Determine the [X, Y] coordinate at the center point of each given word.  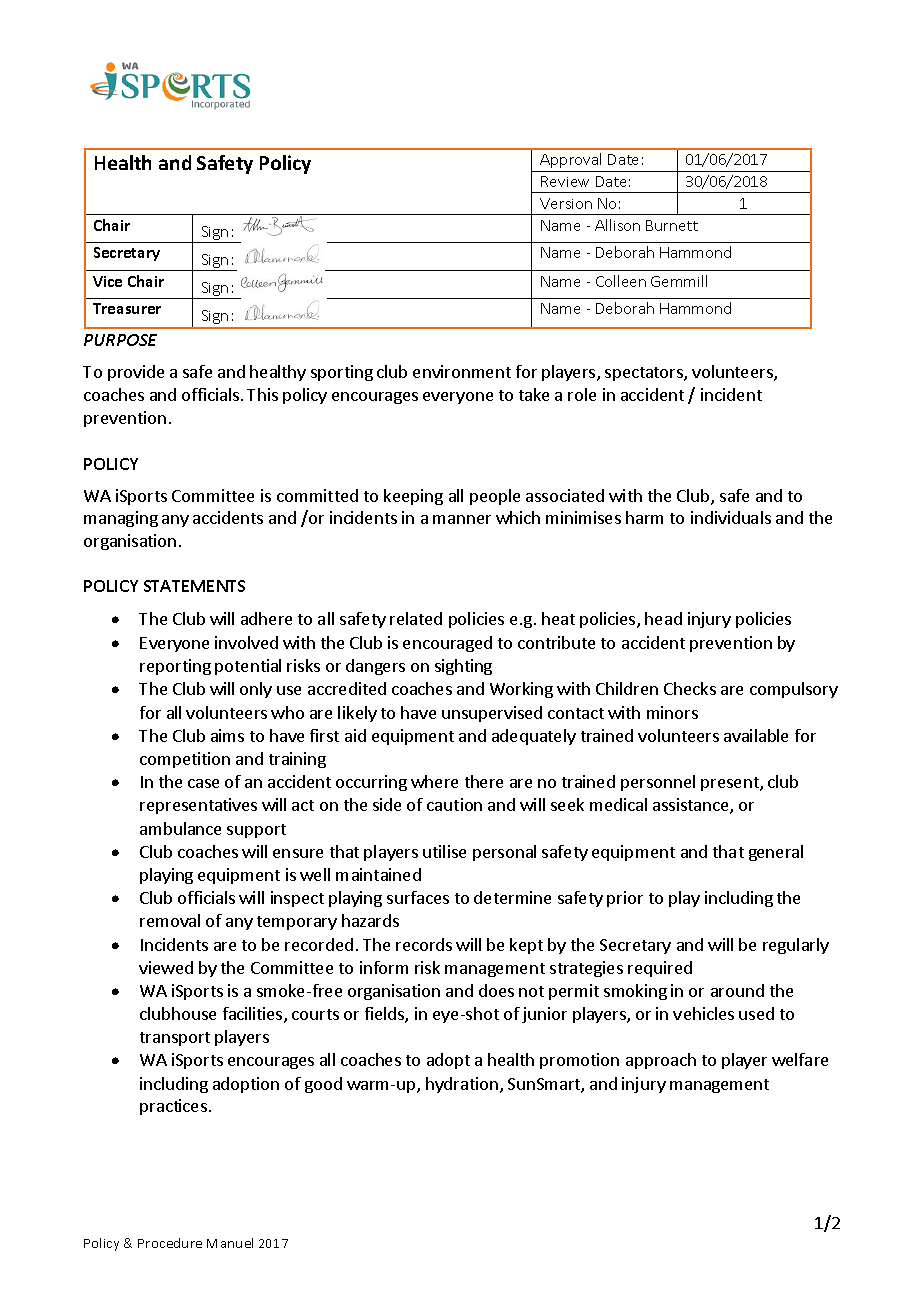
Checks [690, 688]
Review [565, 181]
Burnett [672, 225]
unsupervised [492, 714]
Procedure [170, 1243]
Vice [107, 281]
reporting [175, 667]
